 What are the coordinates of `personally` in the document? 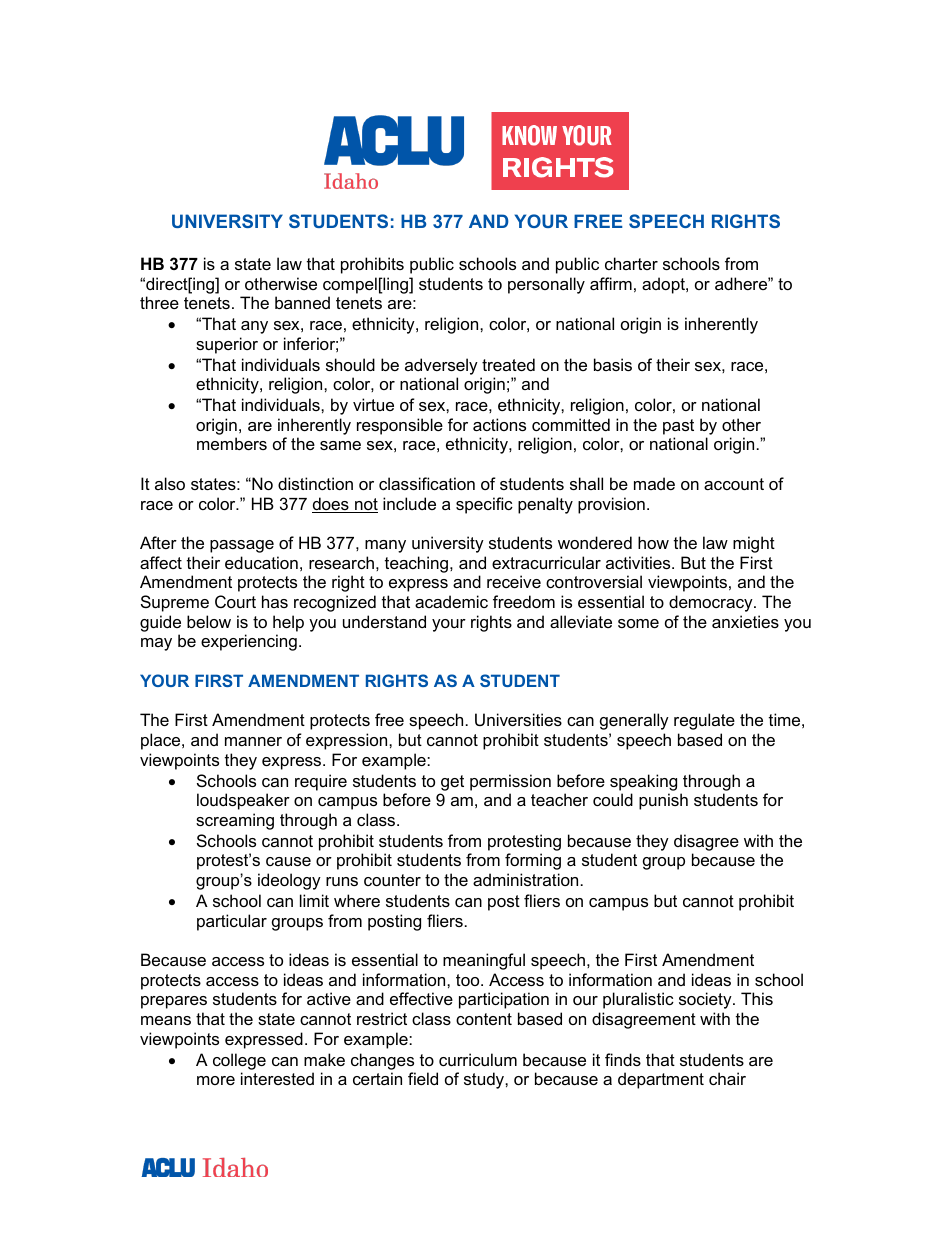 It's located at (546, 285).
